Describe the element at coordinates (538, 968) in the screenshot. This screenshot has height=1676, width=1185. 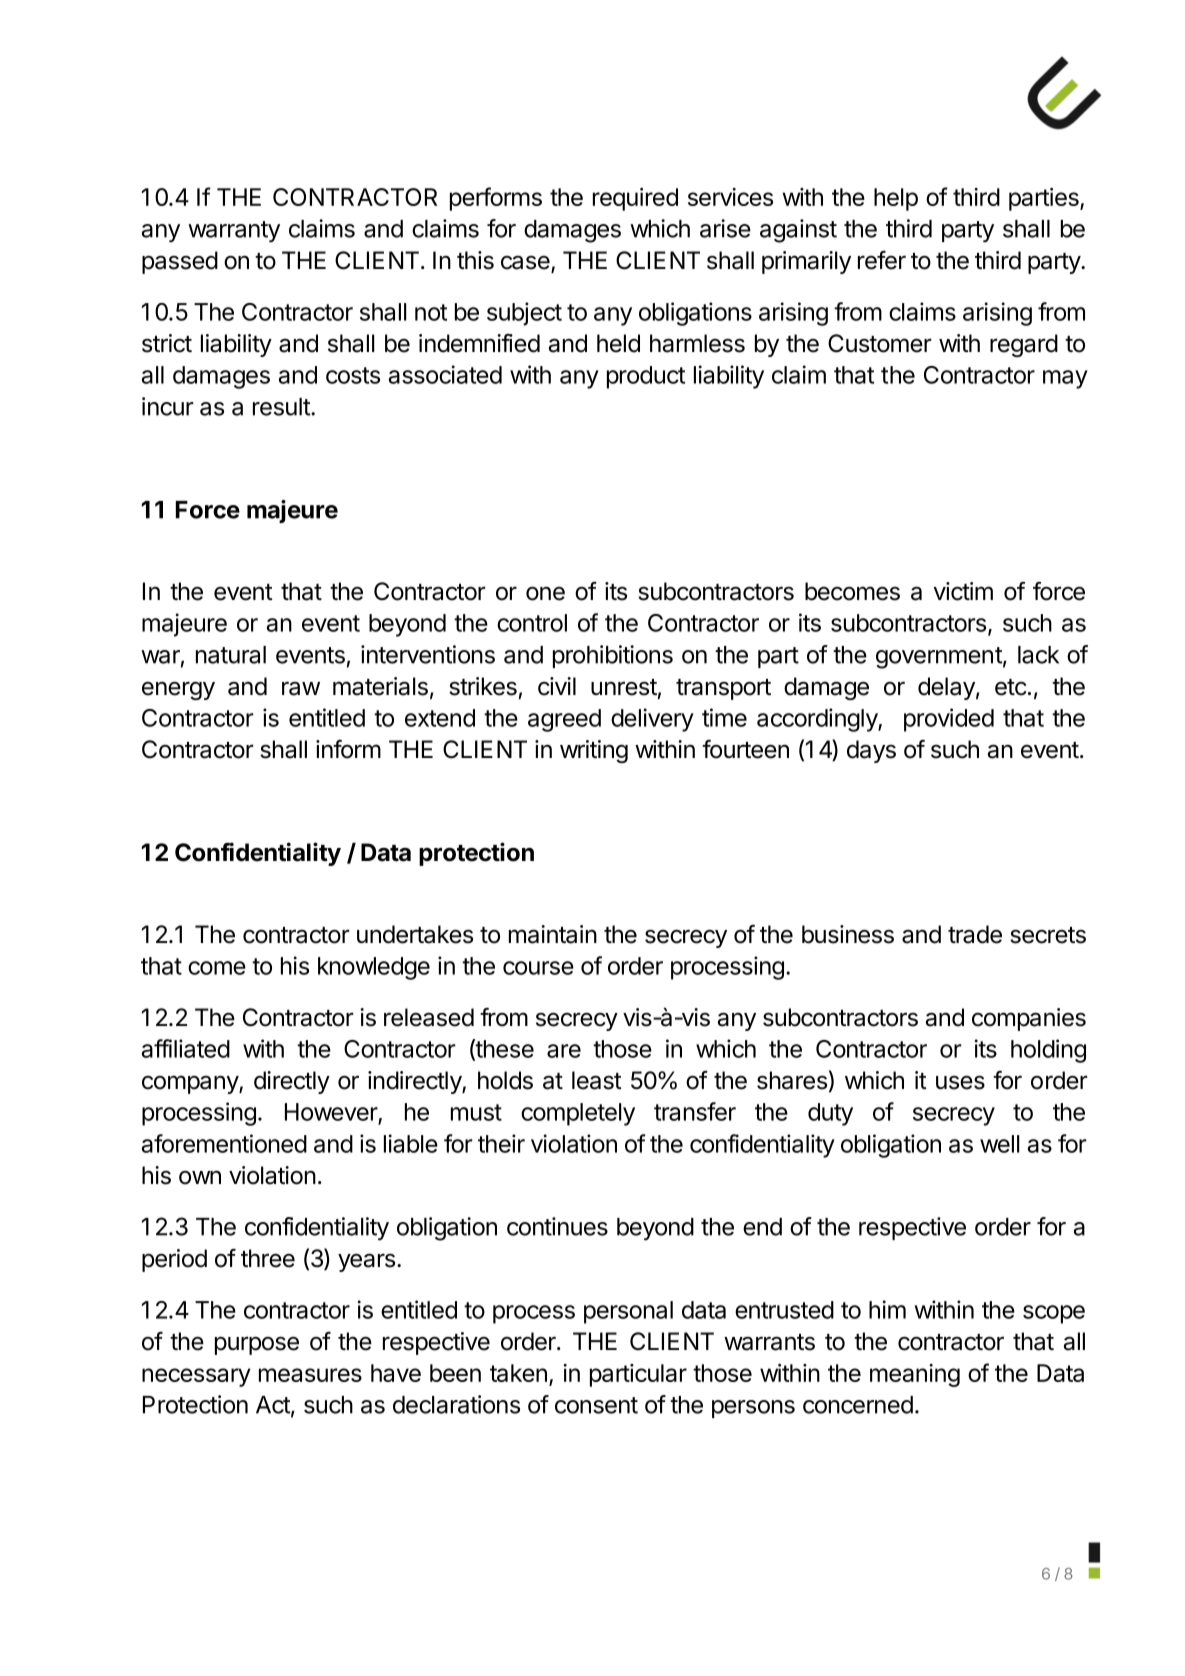
I see `course` at that location.
